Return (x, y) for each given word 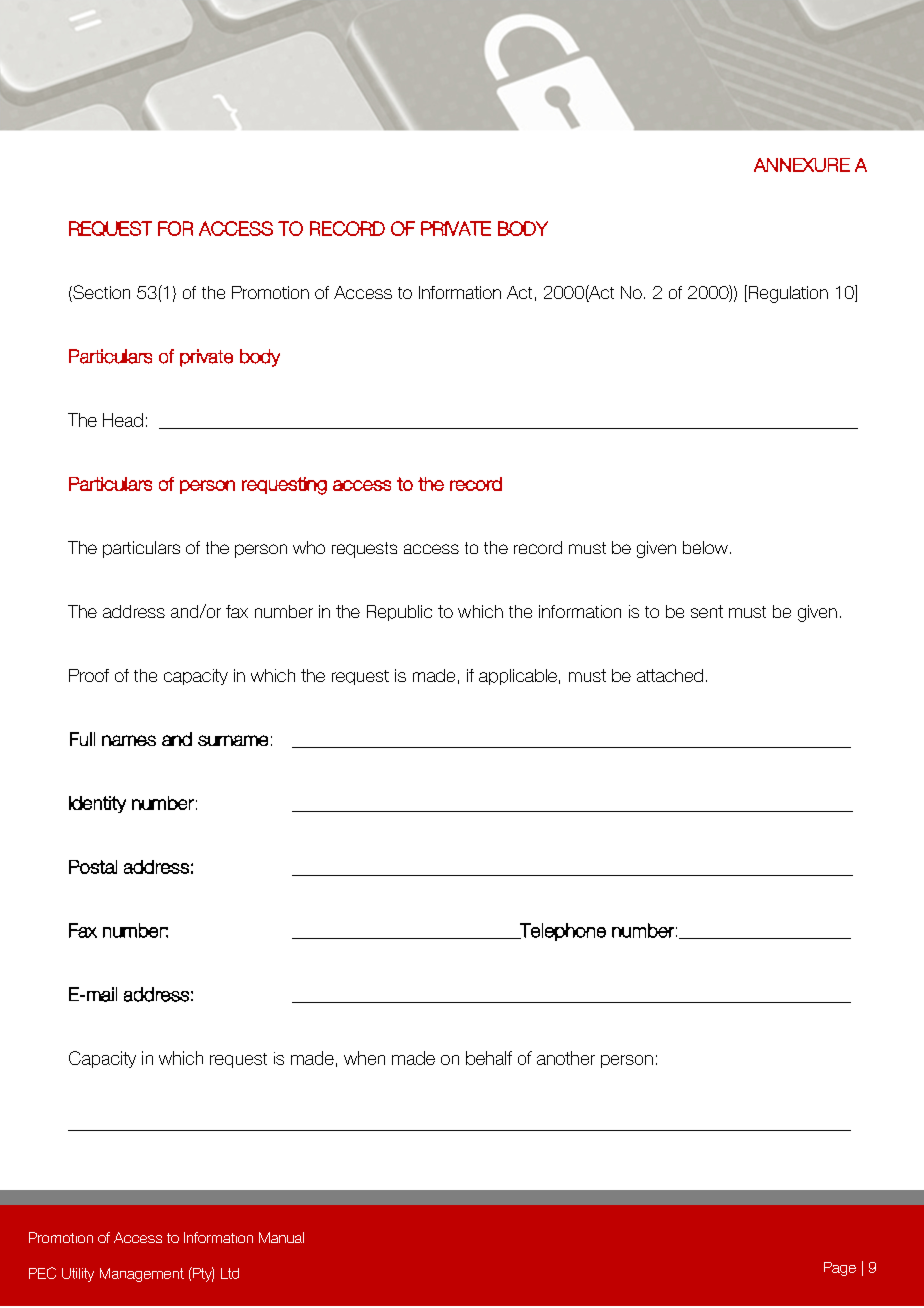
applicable (518, 677)
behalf (489, 1058)
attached (670, 675)
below (705, 547)
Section (100, 293)
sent (707, 611)
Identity (97, 804)
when (364, 1058)
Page (840, 1269)
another (566, 1058)
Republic (399, 613)
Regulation (787, 294)
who (309, 547)
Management (142, 1275)
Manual (281, 1237)
